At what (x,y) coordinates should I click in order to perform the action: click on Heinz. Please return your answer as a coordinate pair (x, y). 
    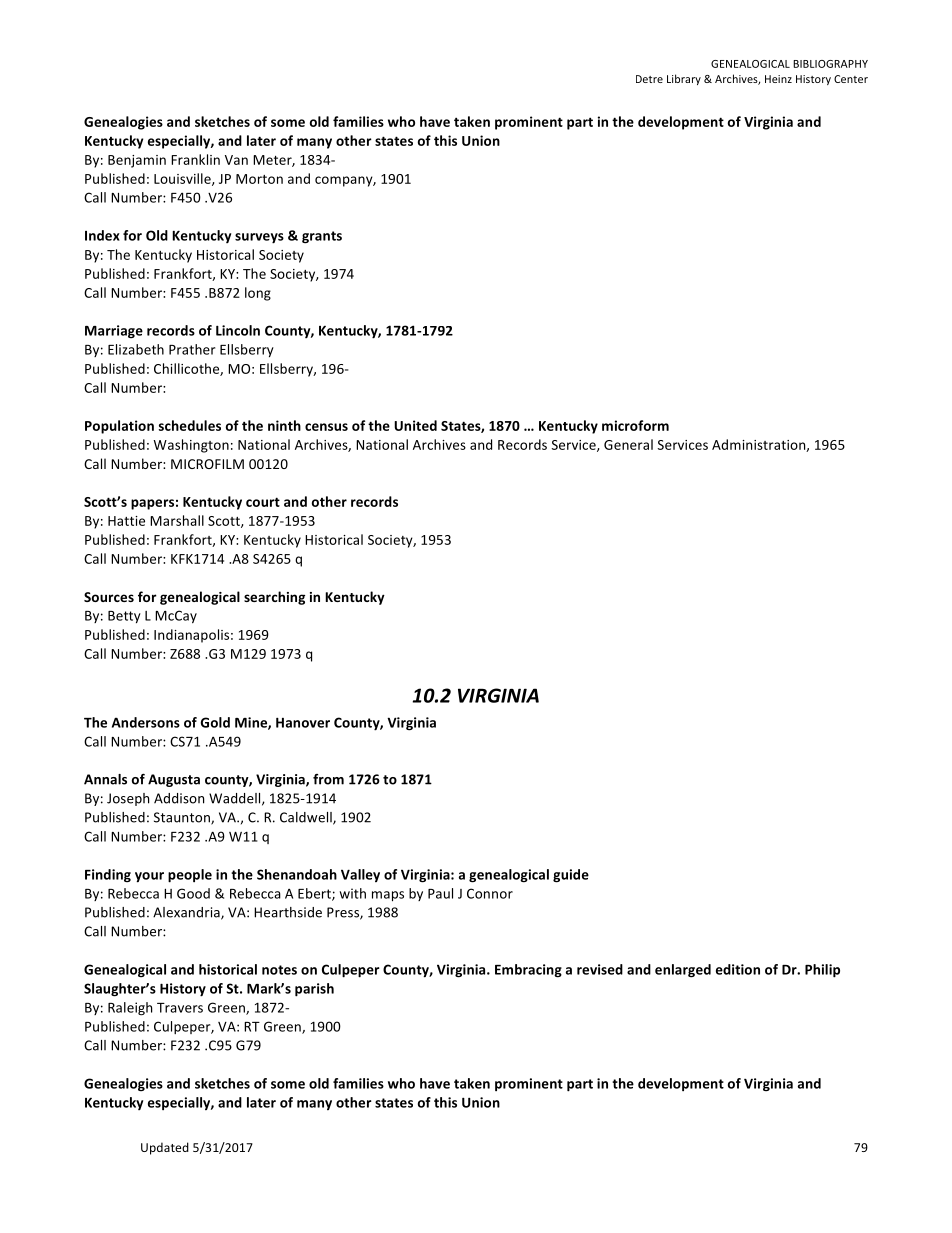
    Looking at the image, I should click on (778, 79).
